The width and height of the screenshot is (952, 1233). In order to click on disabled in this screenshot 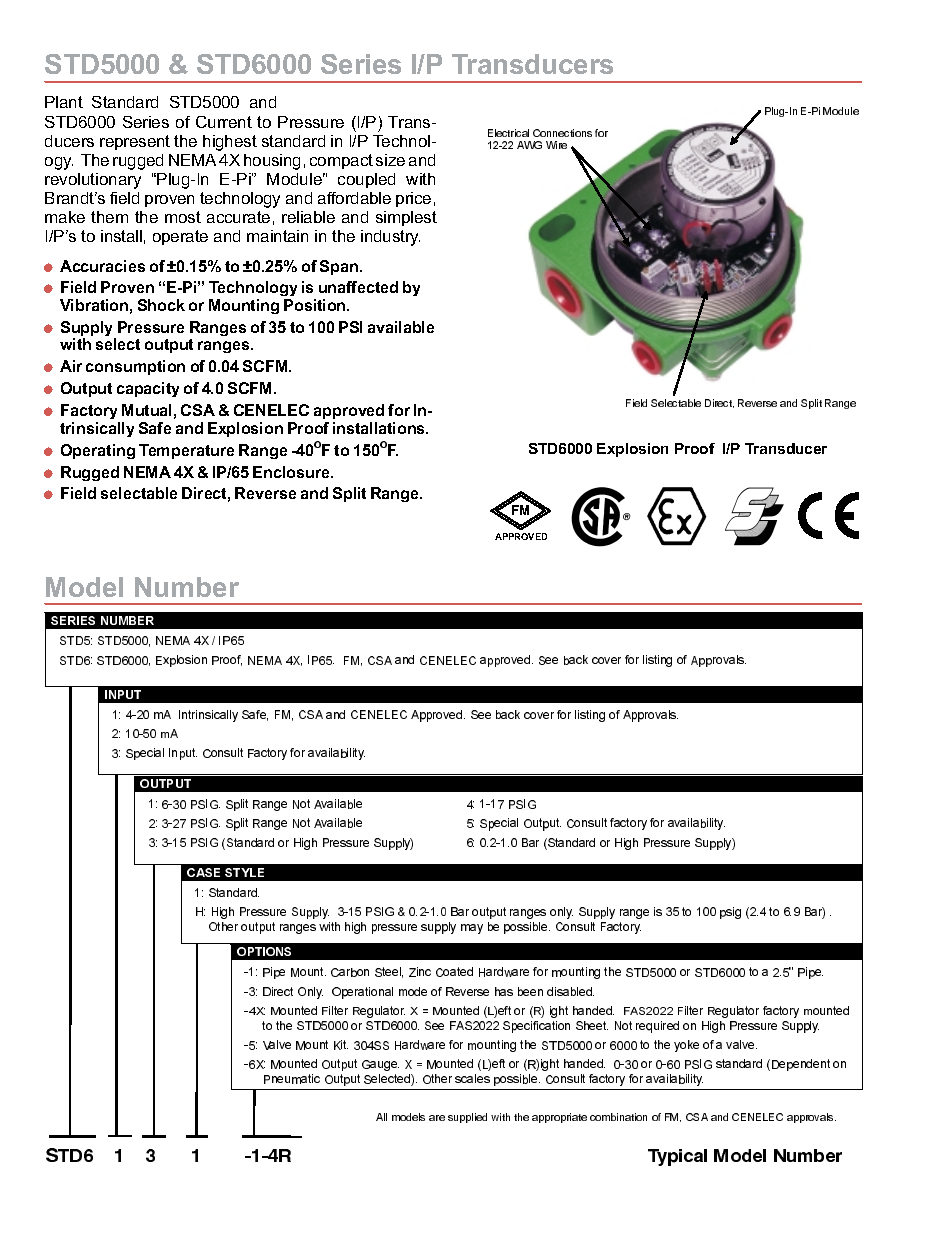, I will do `click(570, 991)`.
